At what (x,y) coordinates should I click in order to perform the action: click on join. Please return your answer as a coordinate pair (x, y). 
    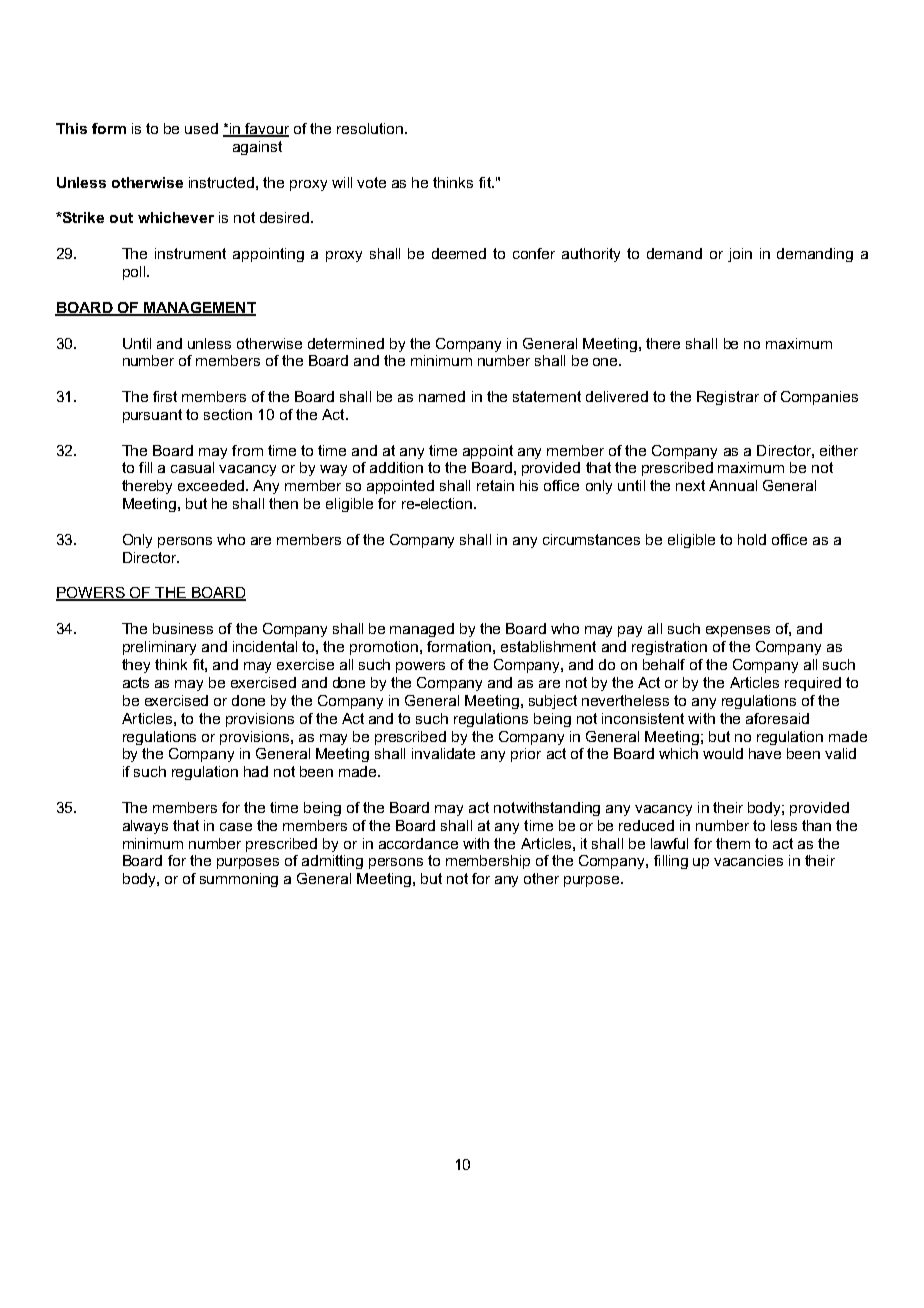
    Looking at the image, I should click on (740, 255).
